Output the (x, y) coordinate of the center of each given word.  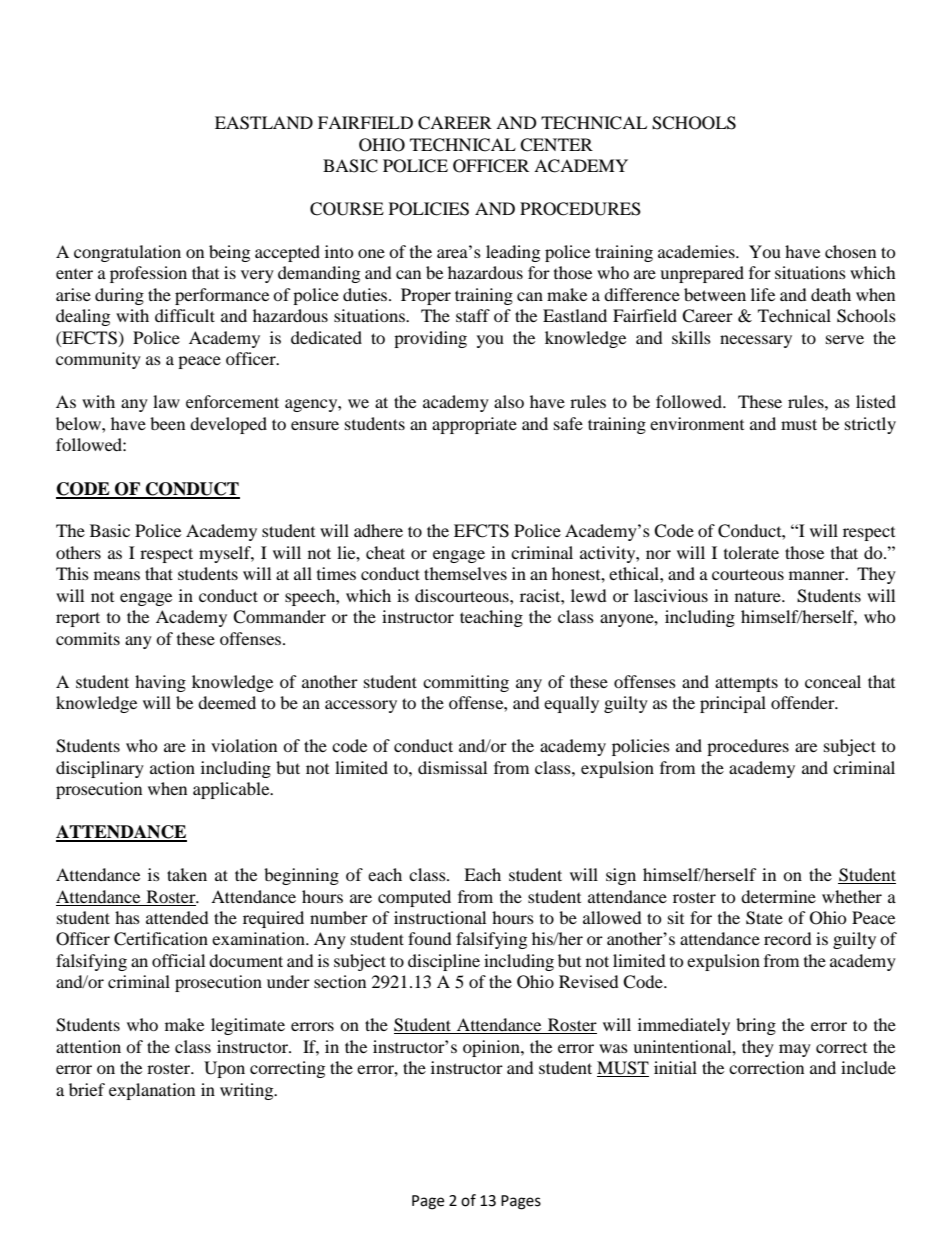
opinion (492, 1048)
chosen (850, 251)
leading (513, 253)
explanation (152, 1091)
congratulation (127, 253)
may (795, 1050)
